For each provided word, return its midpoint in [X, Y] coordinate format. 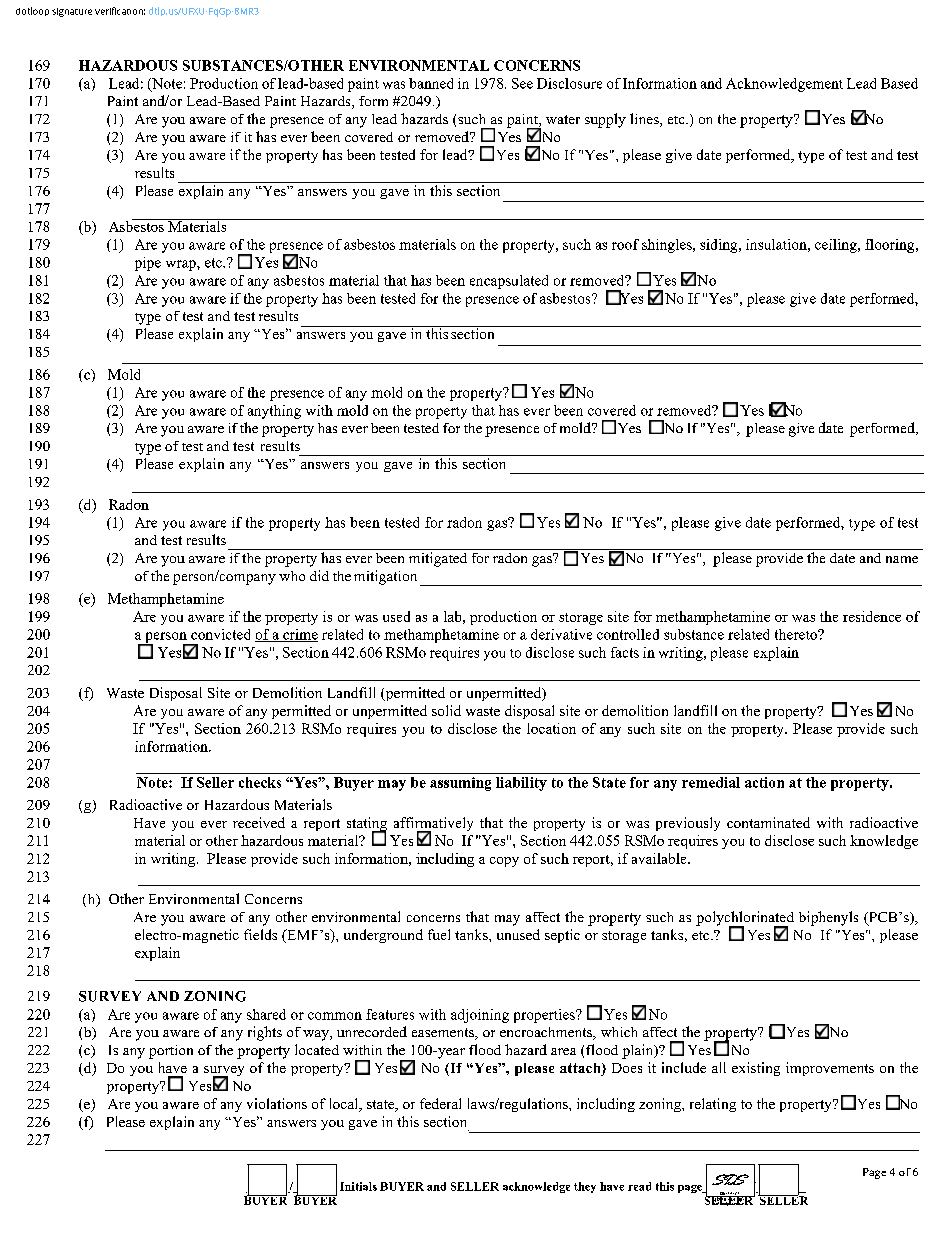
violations [277, 1103]
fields [260, 934]
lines [645, 120]
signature [72, 12]
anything [274, 412]
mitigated [438, 559]
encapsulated [509, 282]
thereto [797, 634]
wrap [182, 265]
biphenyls [828, 918]
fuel [439, 934]
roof [625, 244]
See [522, 83]
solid [446, 710]
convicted [220, 634]
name [902, 559]
